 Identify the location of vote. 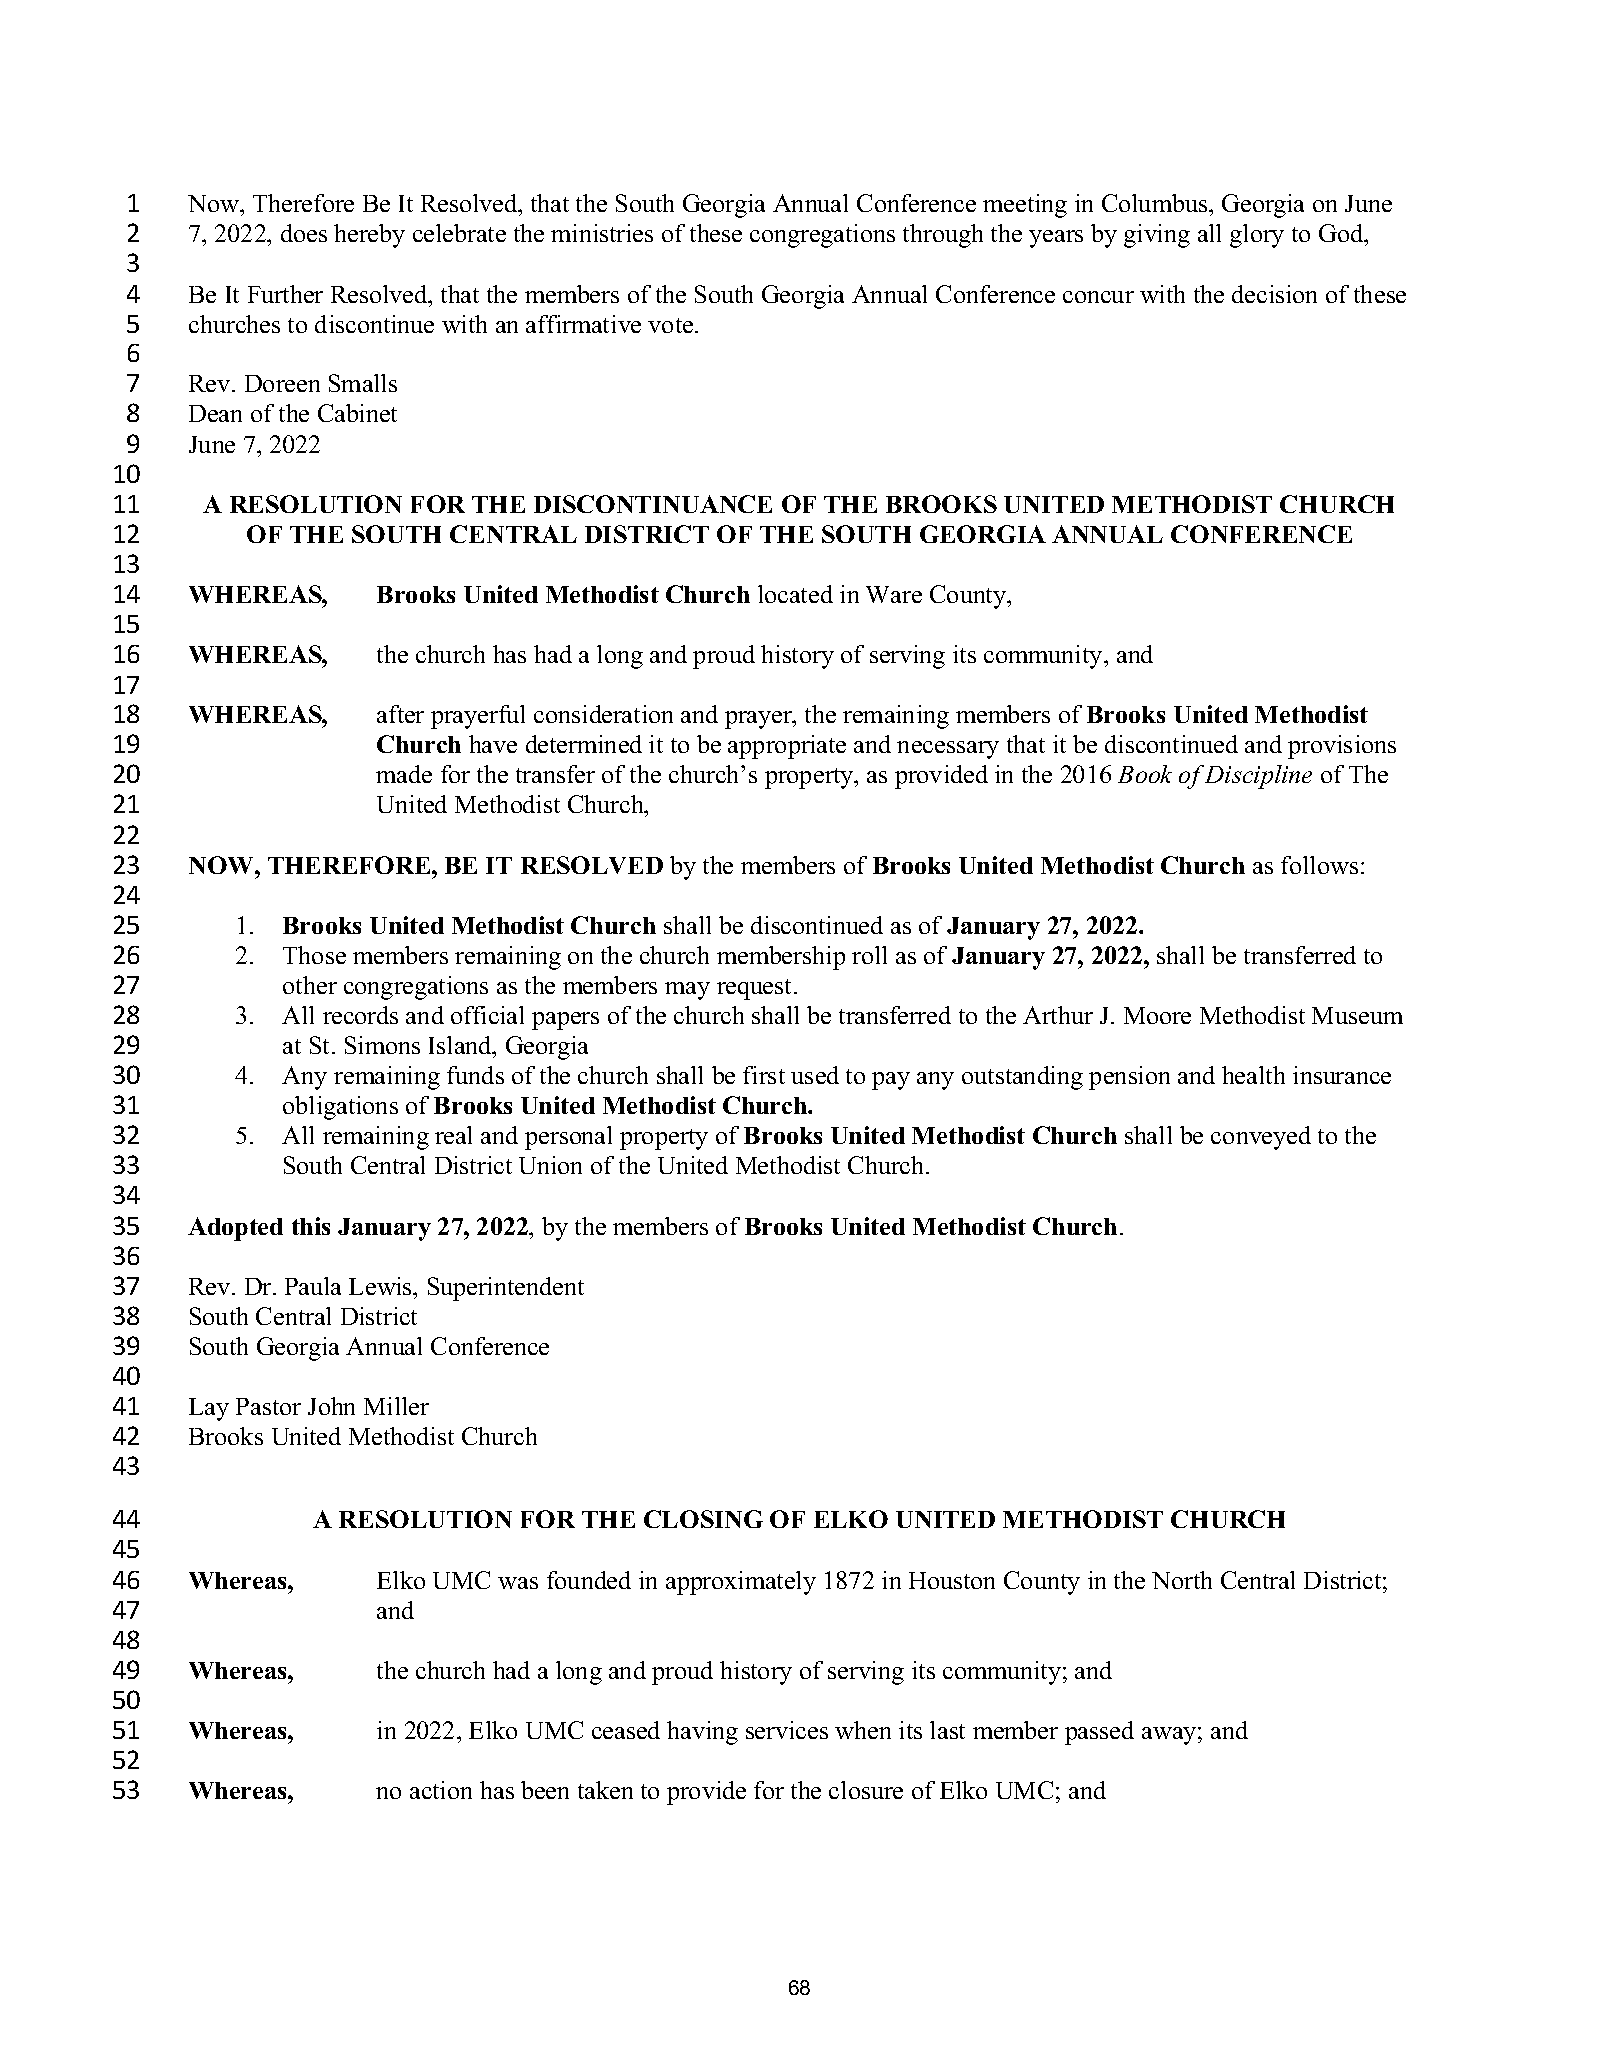
(670, 325).
